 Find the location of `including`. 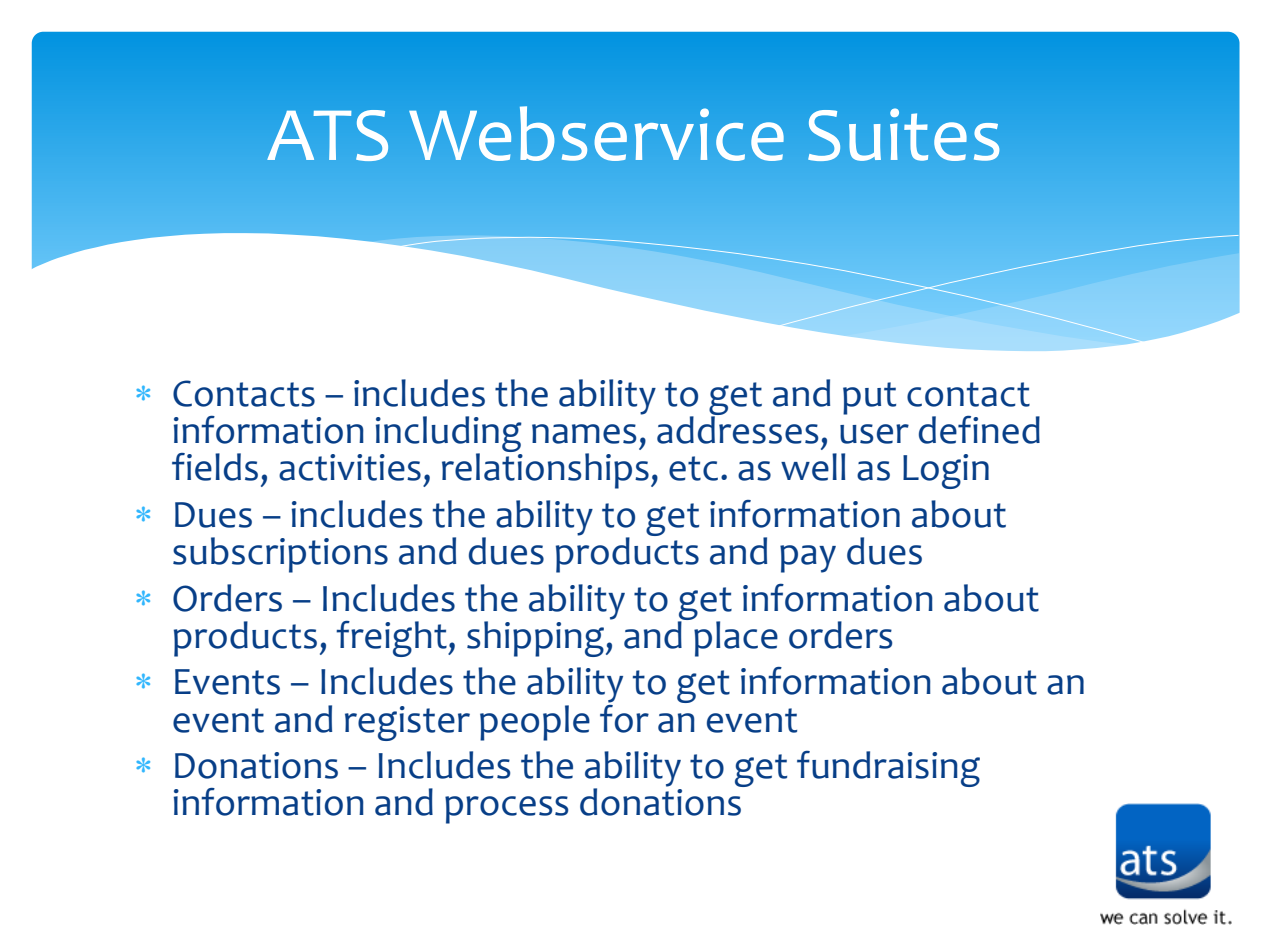

including is located at coordinates (449, 435).
